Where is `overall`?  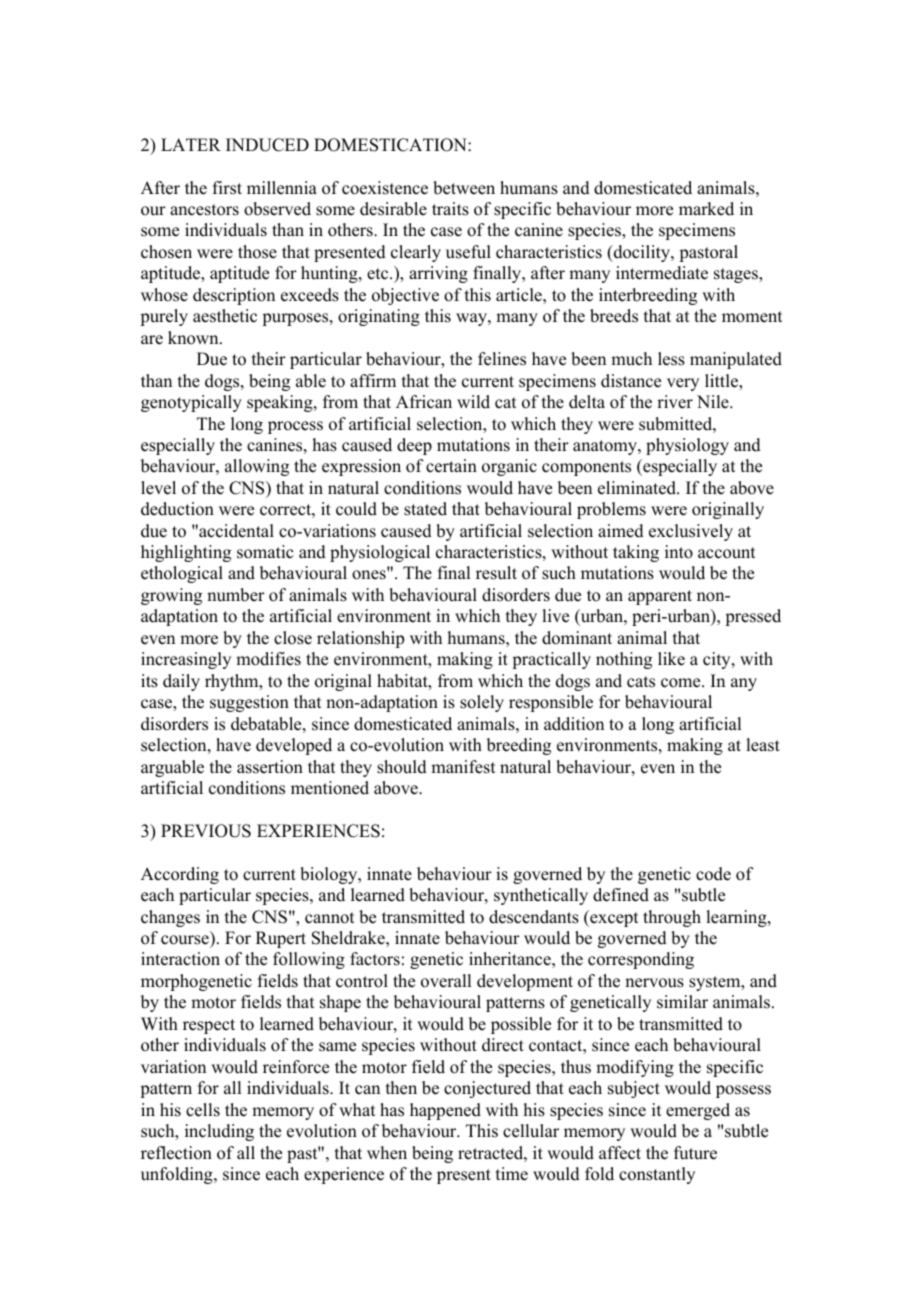 overall is located at coordinates (446, 981).
